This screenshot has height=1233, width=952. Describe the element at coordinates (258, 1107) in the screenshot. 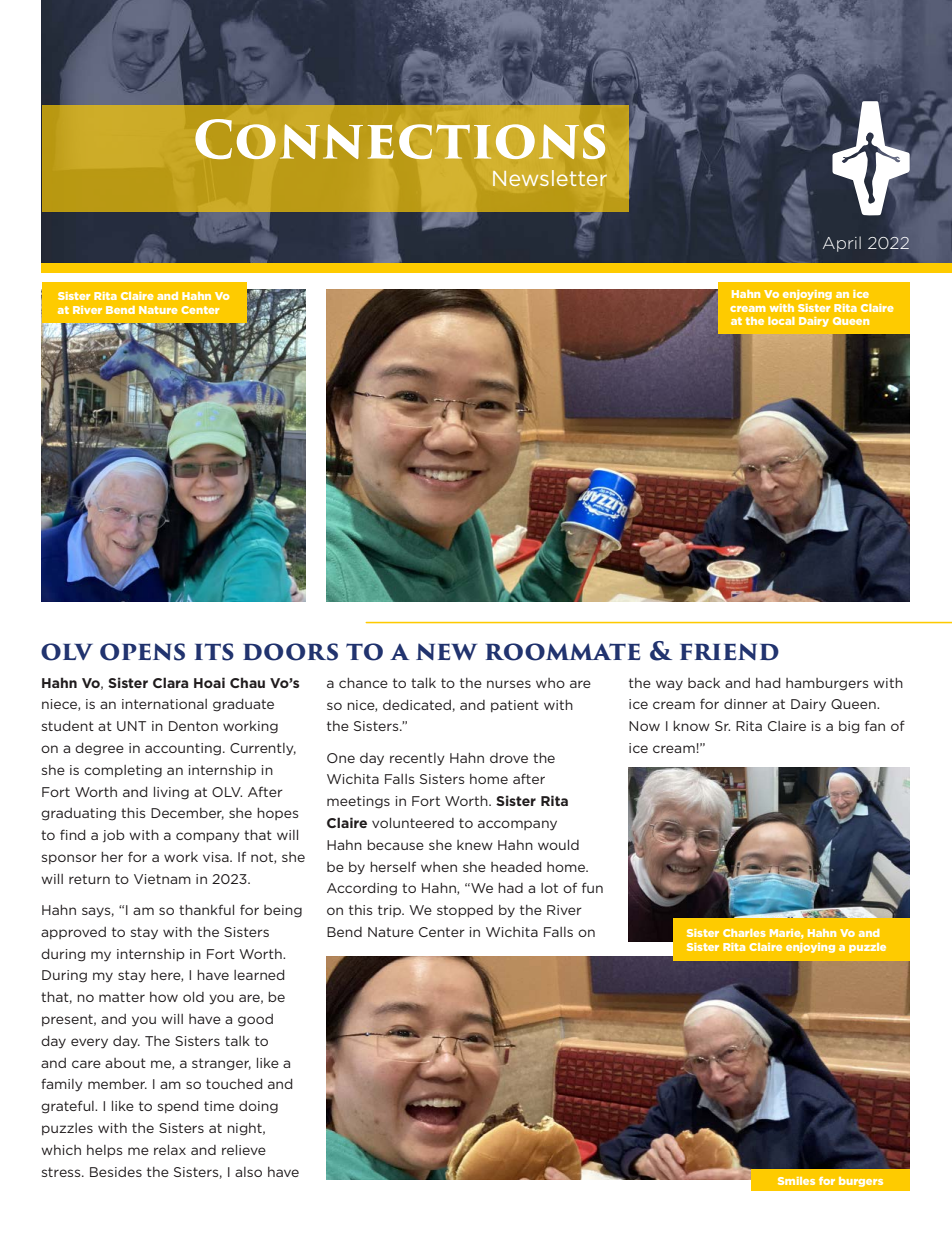

I see `doing` at that location.
